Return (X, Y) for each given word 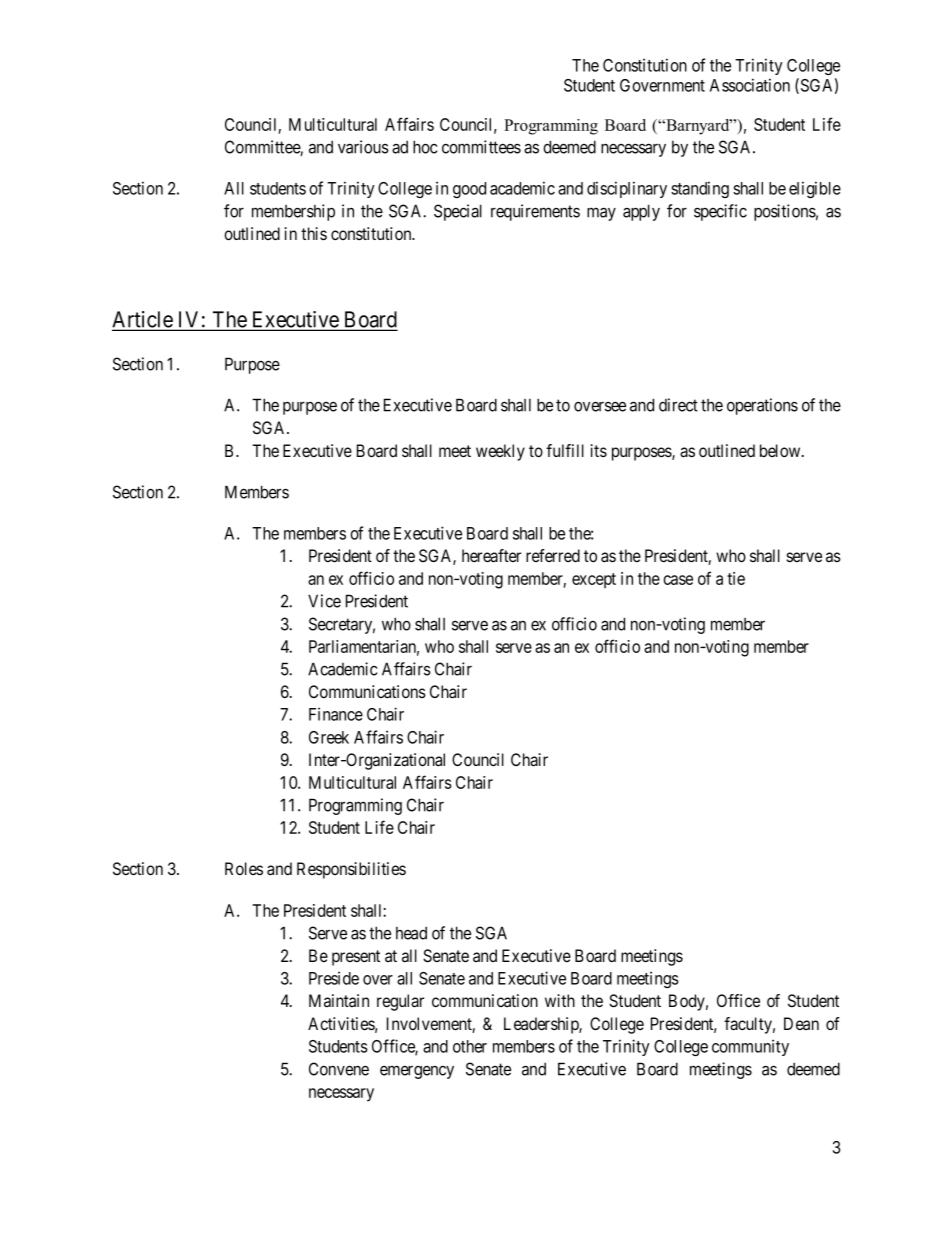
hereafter (491, 556)
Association (750, 85)
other (470, 1046)
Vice (324, 601)
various (363, 147)
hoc (425, 147)
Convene (339, 1069)
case (678, 580)
